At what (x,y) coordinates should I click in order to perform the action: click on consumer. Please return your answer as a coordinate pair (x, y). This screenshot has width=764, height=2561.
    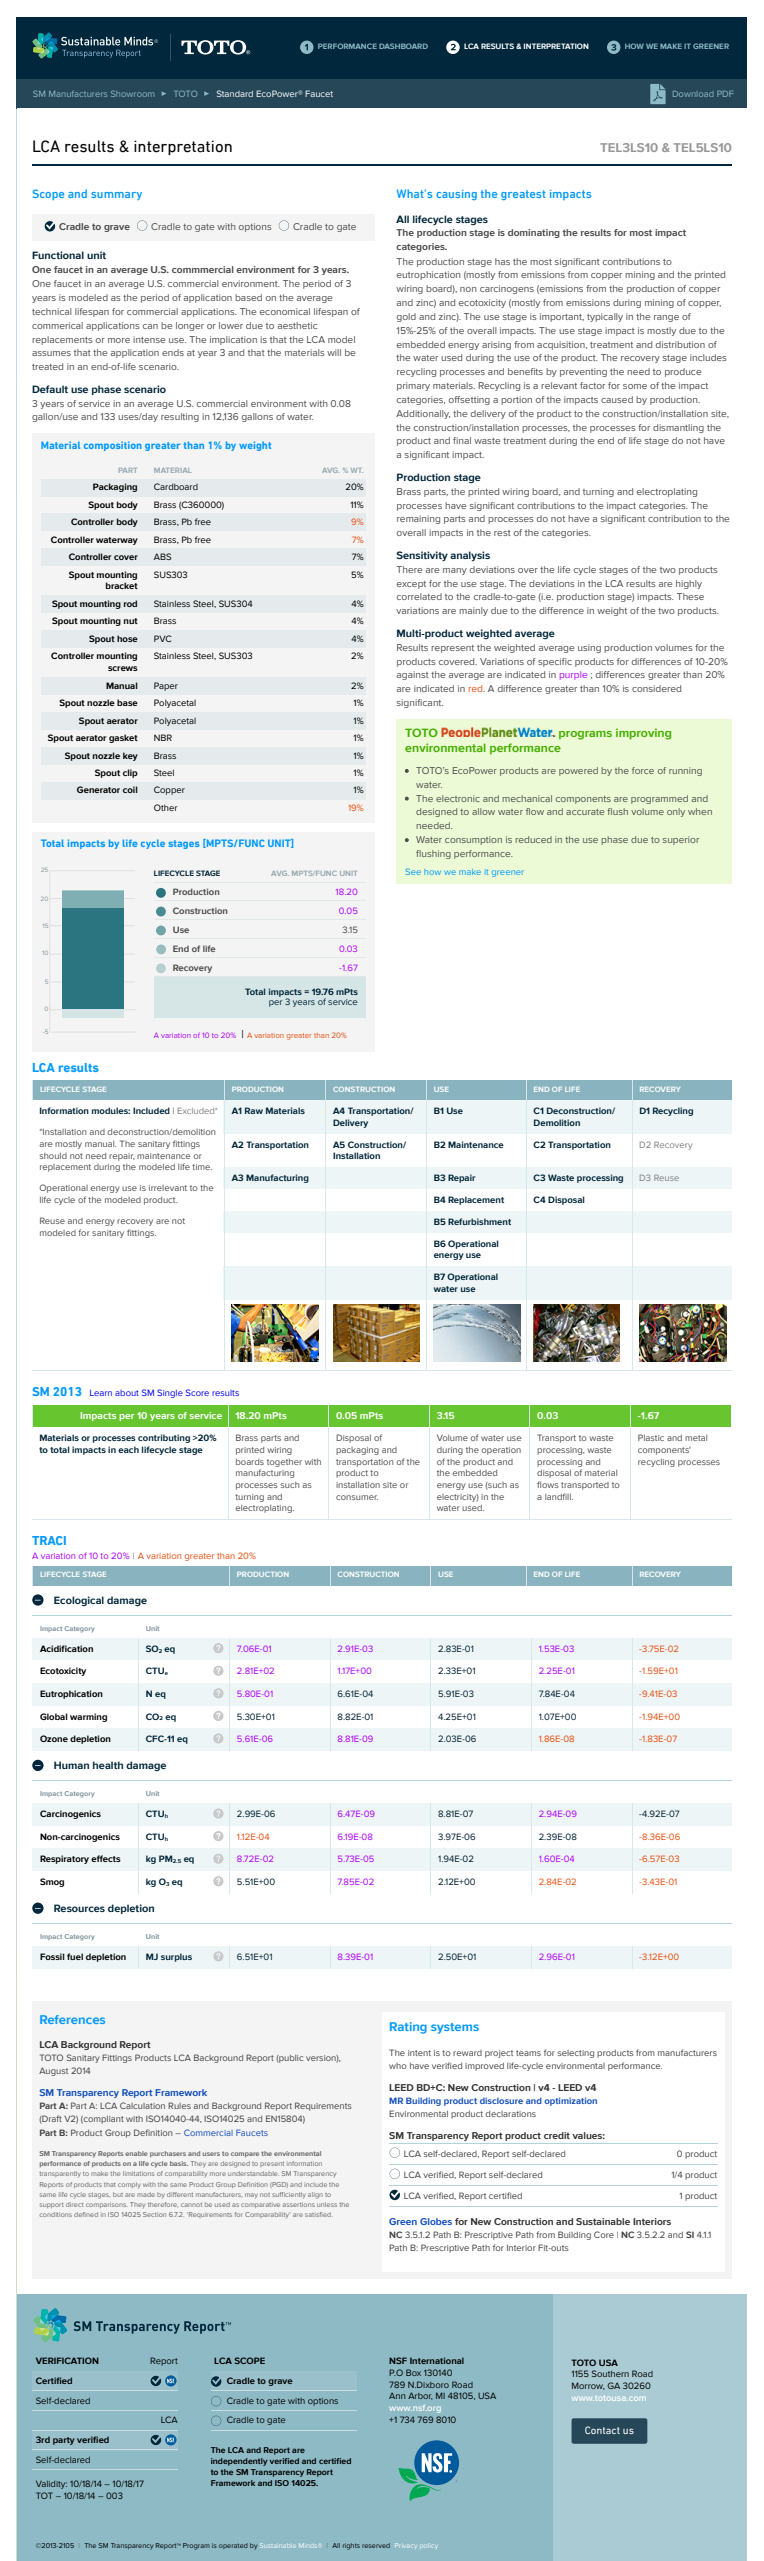
    Looking at the image, I should click on (357, 1497).
